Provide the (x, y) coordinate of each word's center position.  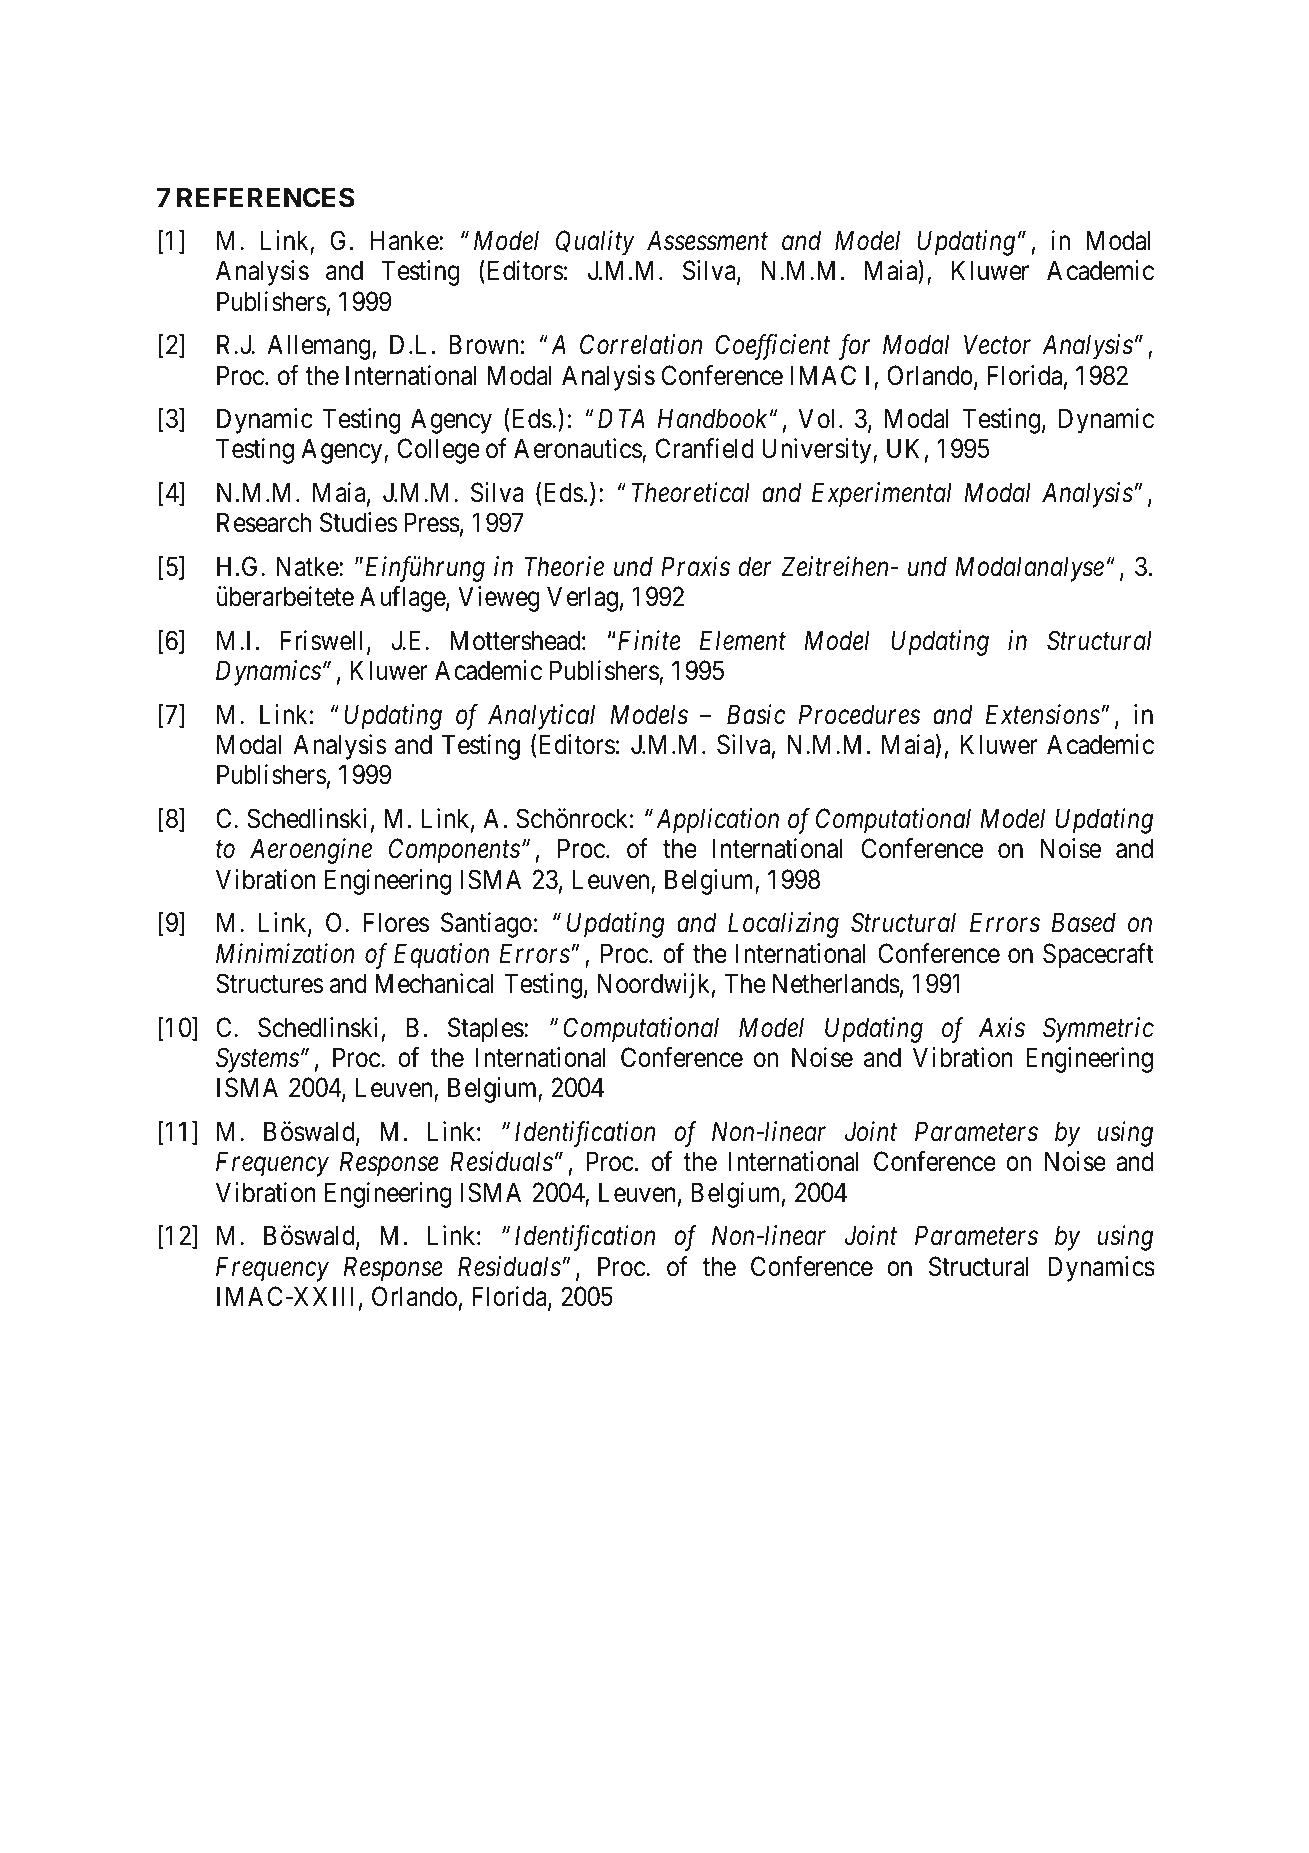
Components (454, 851)
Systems (257, 1060)
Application (717, 821)
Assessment (707, 240)
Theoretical (691, 492)
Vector (997, 345)
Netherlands (836, 983)
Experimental (882, 495)
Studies (358, 522)
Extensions (1043, 714)
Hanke (405, 240)
